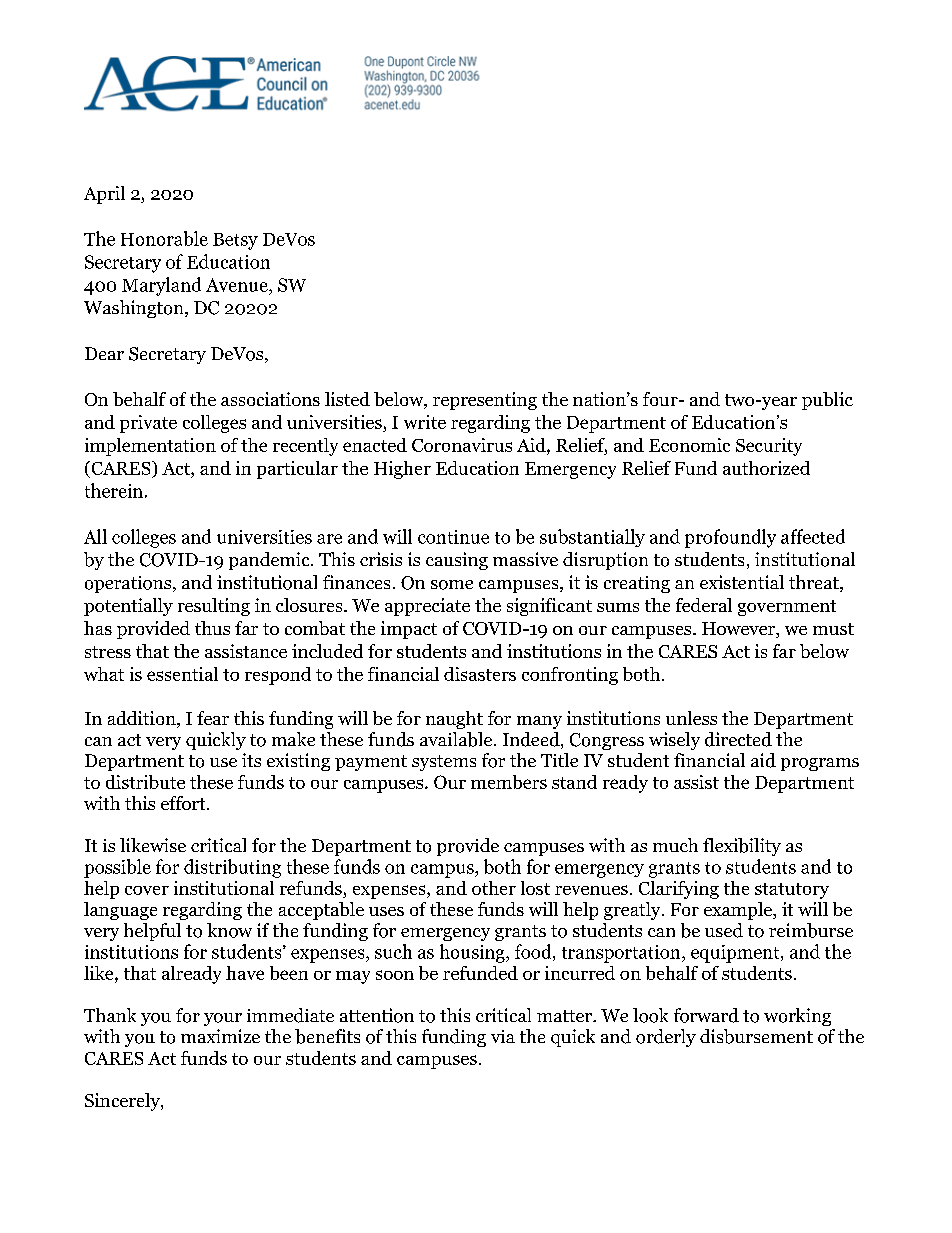  What do you see at coordinates (787, 608) in the screenshot?
I see `government` at bounding box center [787, 608].
